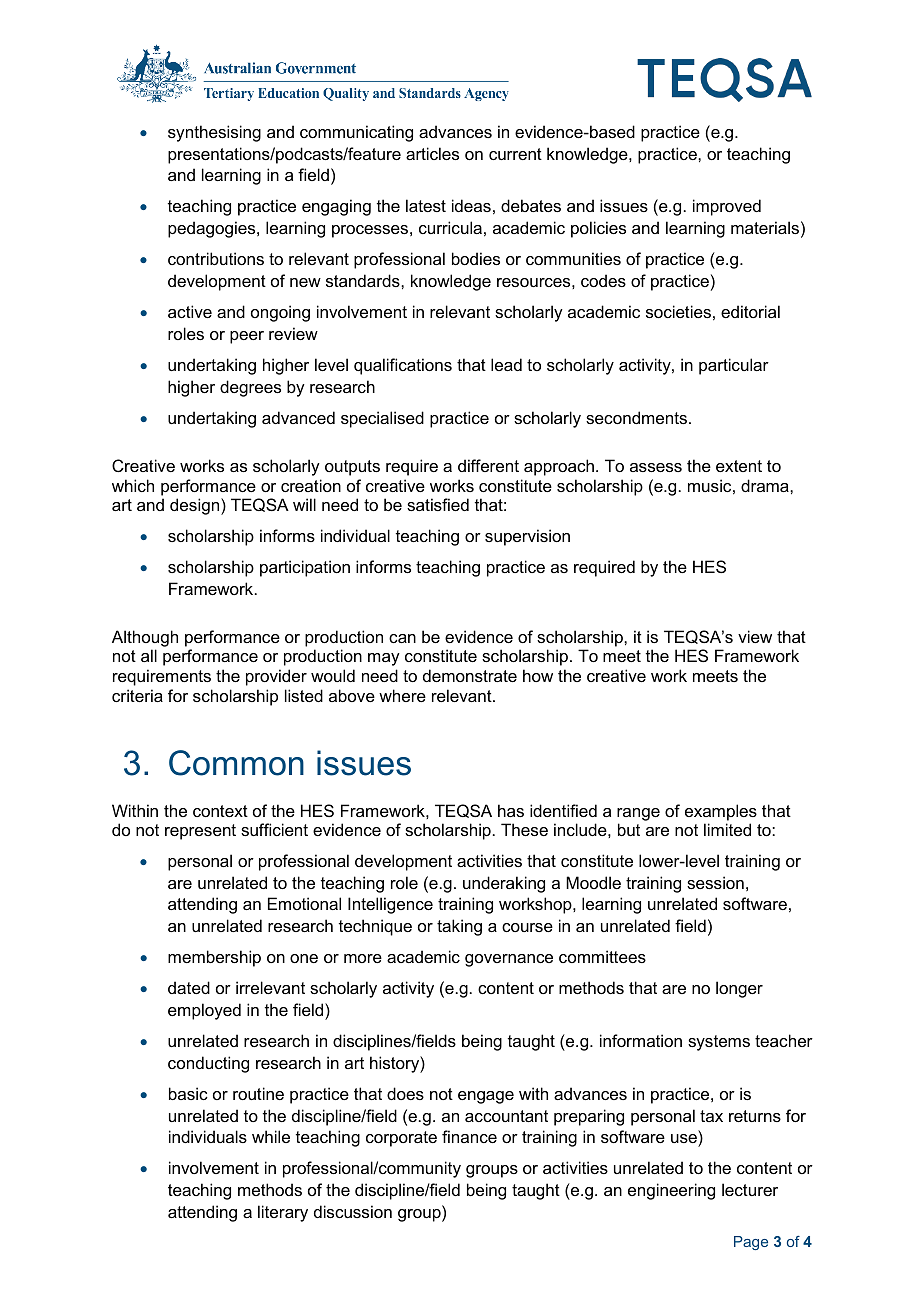 The image size is (924, 1308). I want to click on pedagogies, so click(213, 229).
